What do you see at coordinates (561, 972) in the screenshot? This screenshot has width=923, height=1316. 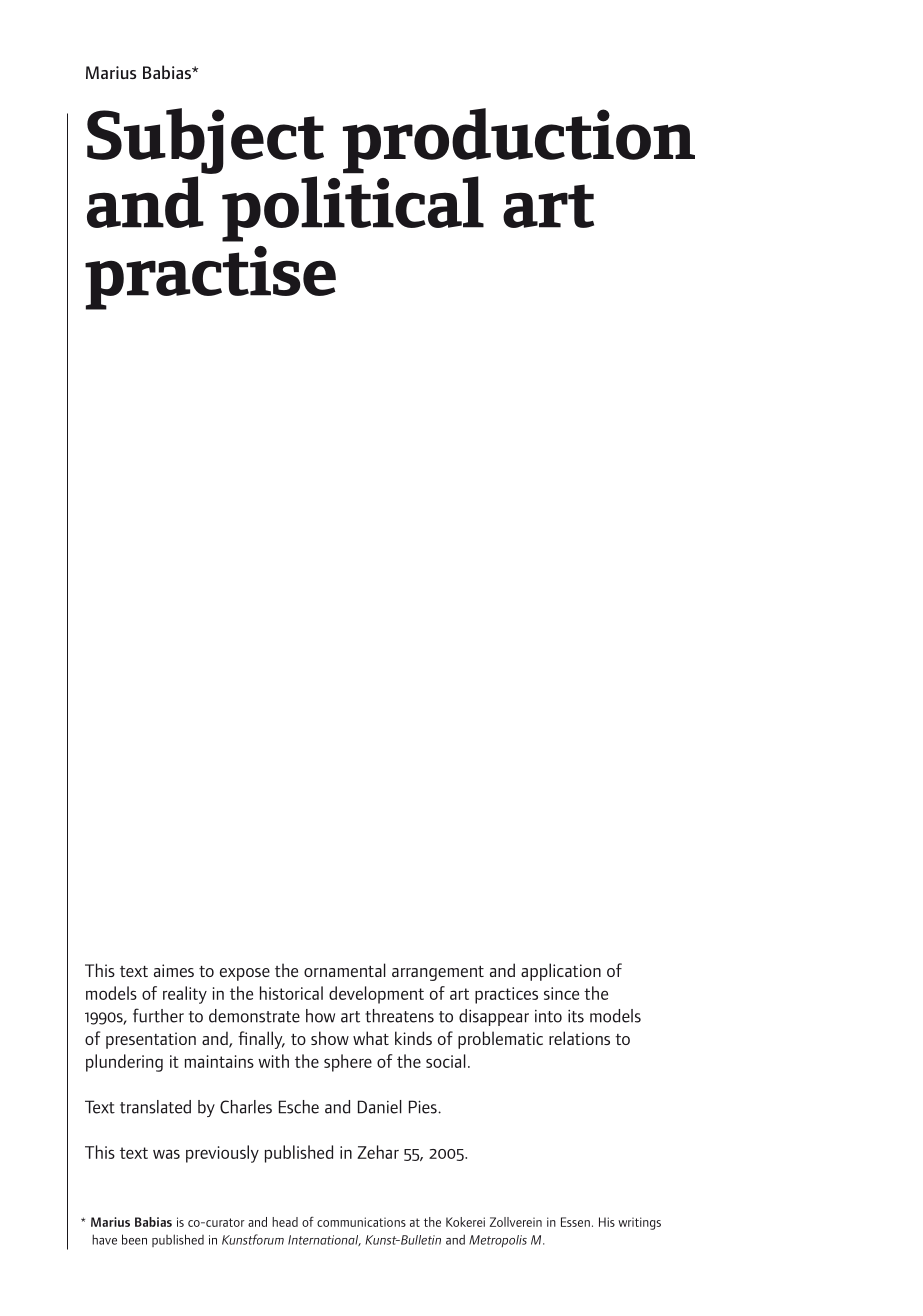 I see `application` at bounding box center [561, 972].
